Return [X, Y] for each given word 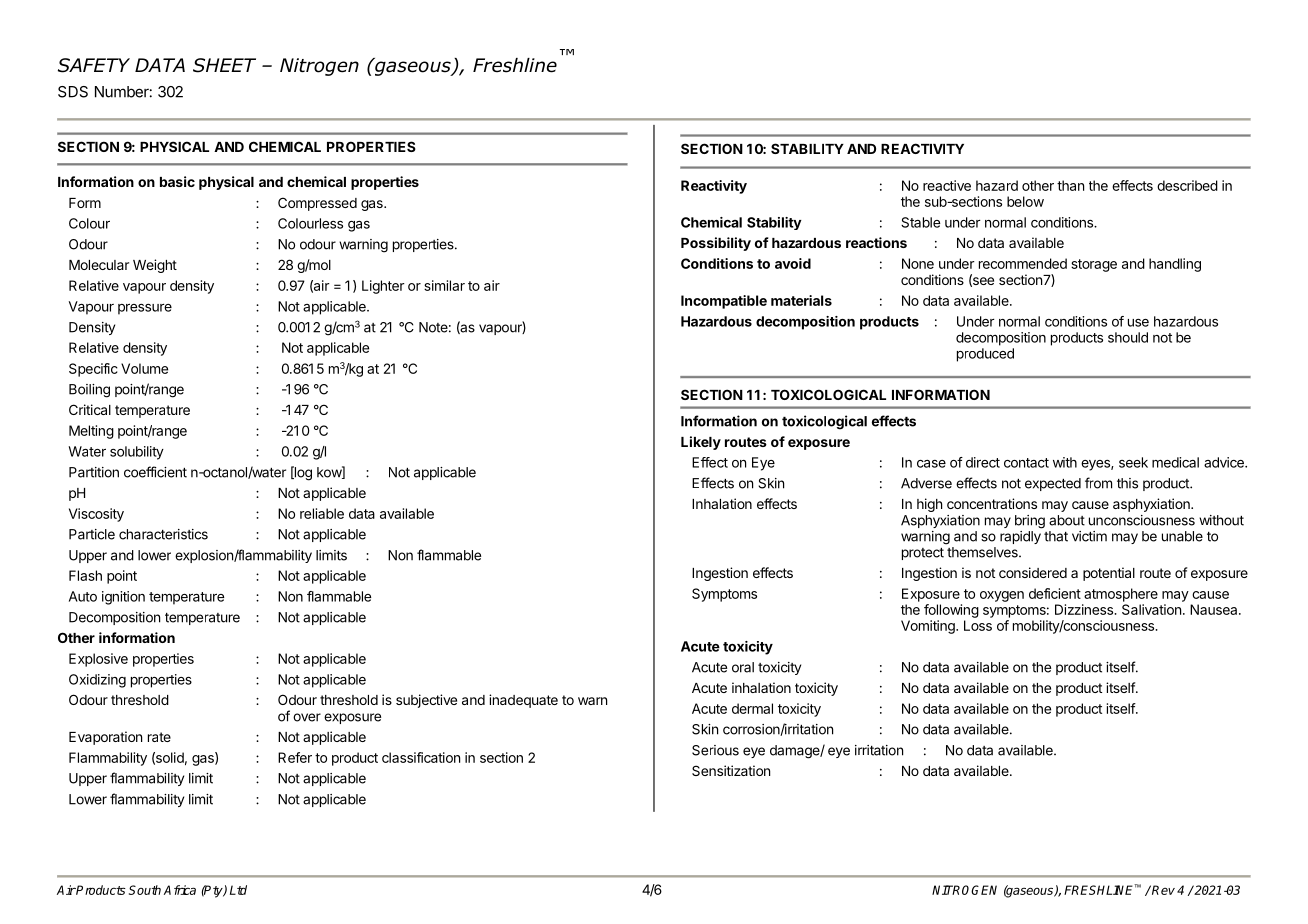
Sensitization [731, 770]
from [1098, 483]
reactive [947, 185]
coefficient [155, 472]
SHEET [224, 65]
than [1070, 185]
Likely [701, 443]
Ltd [238, 890]
